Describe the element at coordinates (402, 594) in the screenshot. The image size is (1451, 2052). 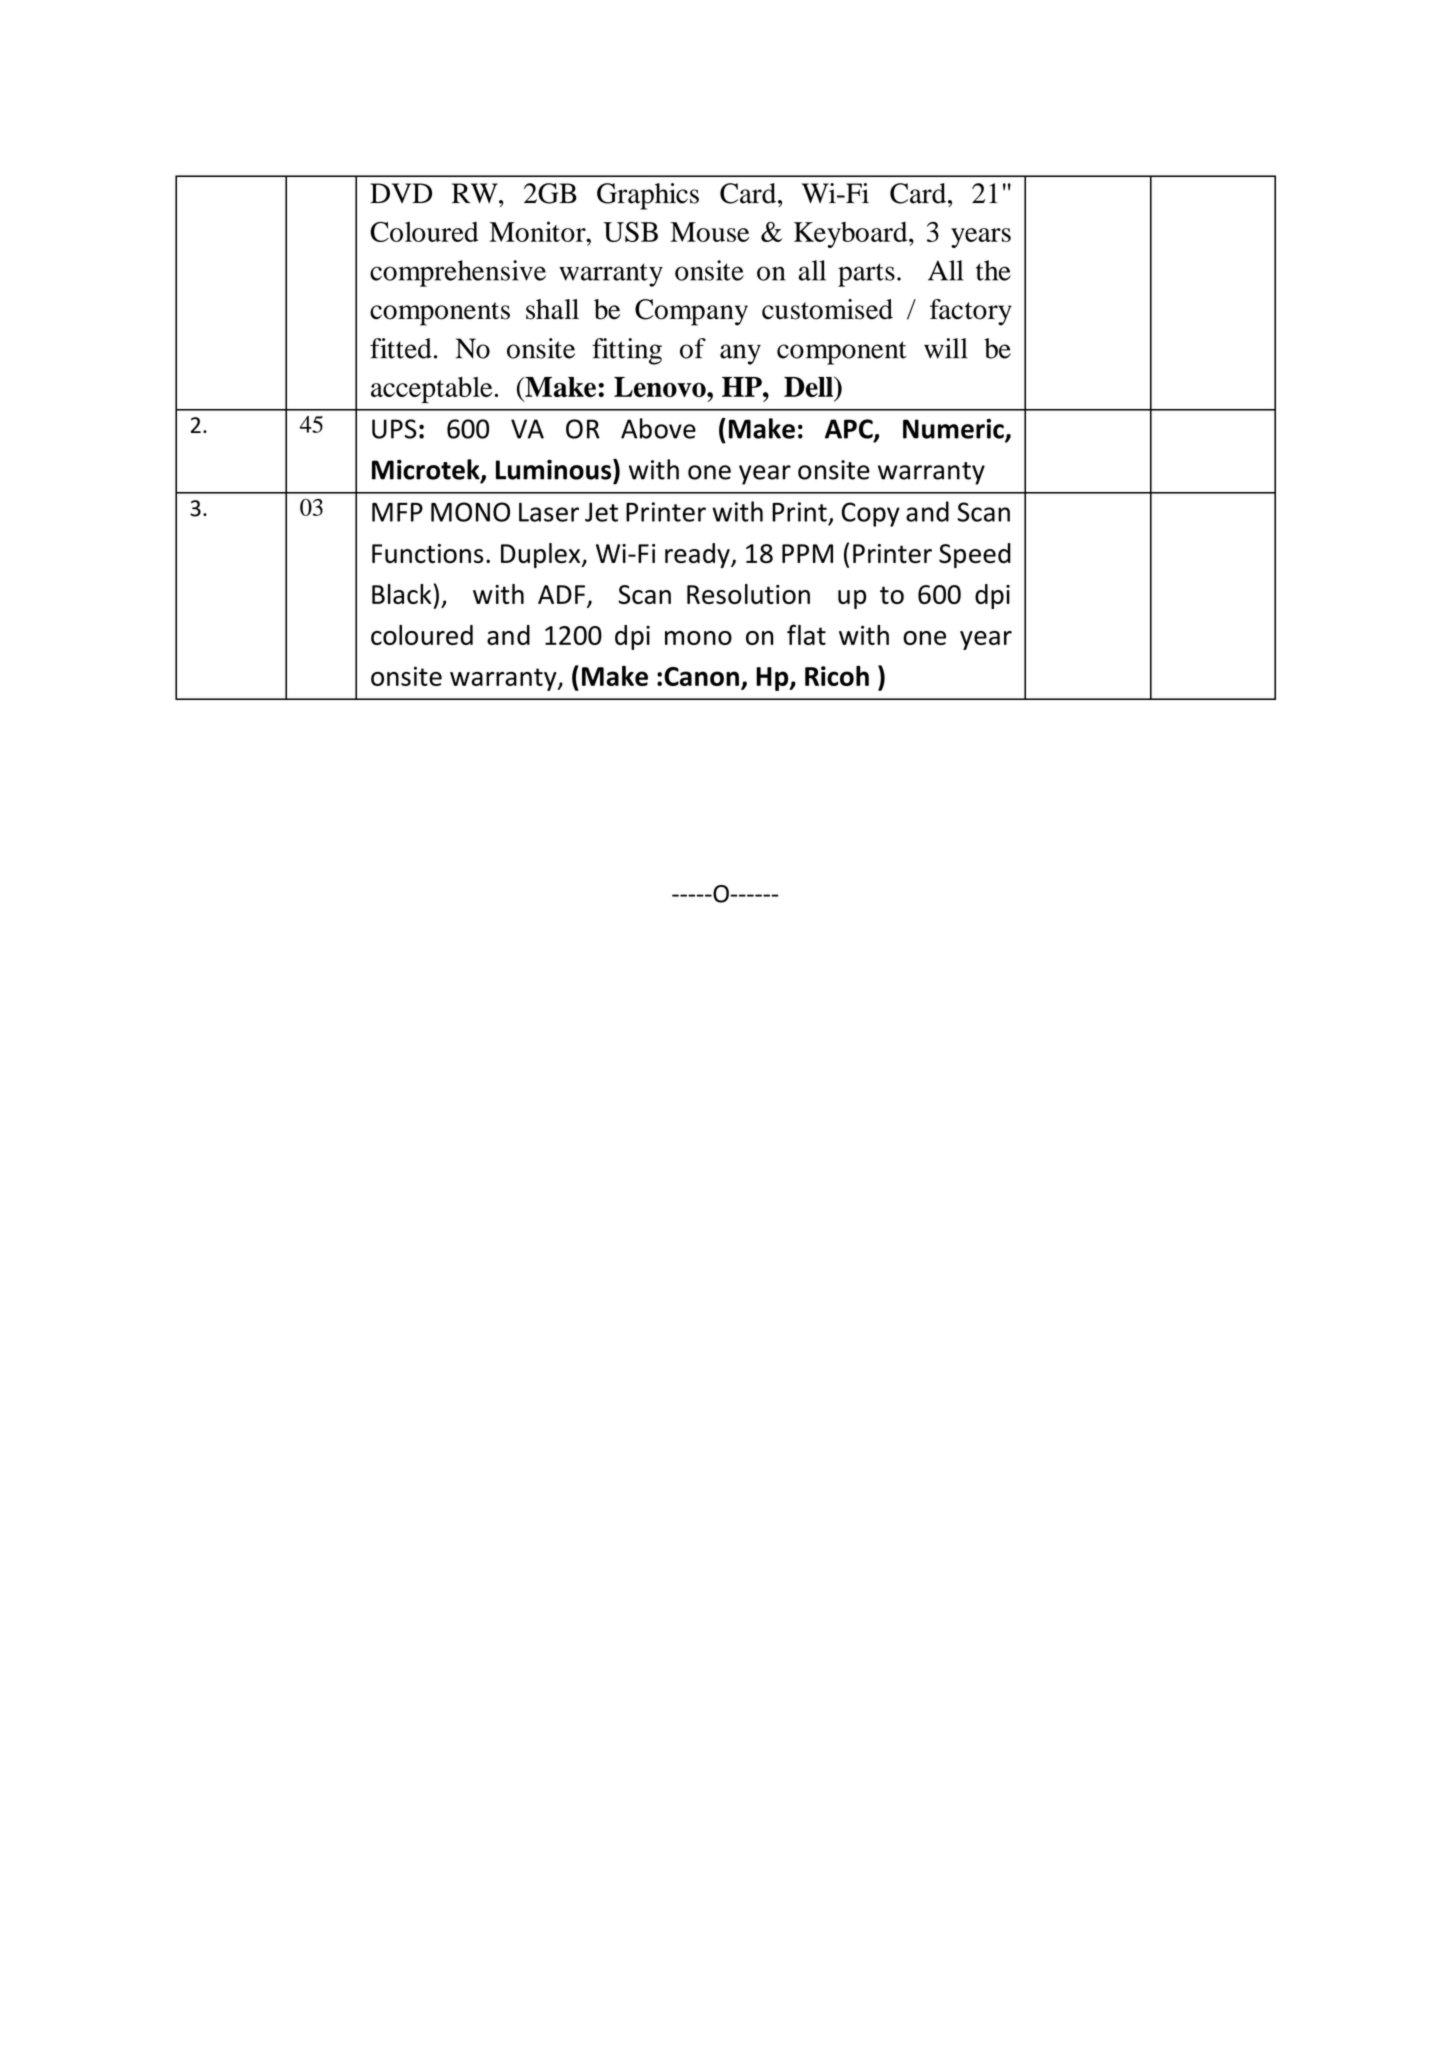
I see `Black` at that location.
